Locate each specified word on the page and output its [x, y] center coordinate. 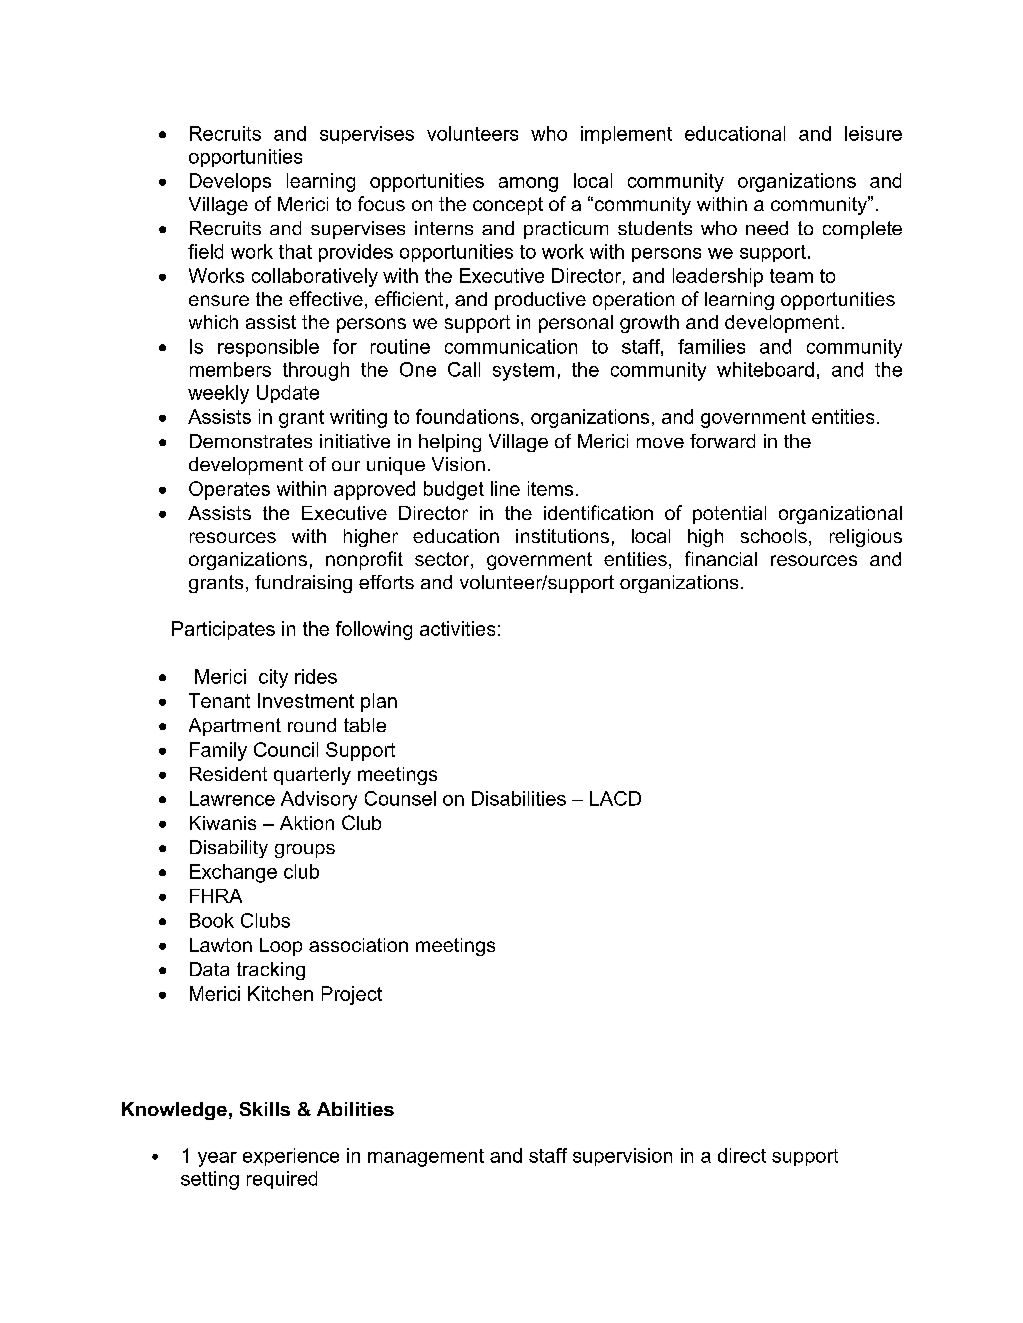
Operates [229, 490]
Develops [230, 182]
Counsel [400, 798]
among [528, 184]
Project [352, 995]
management [426, 1158]
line [505, 488]
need [767, 228]
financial [721, 558]
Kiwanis [223, 823]
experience [291, 1157]
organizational [840, 515]
